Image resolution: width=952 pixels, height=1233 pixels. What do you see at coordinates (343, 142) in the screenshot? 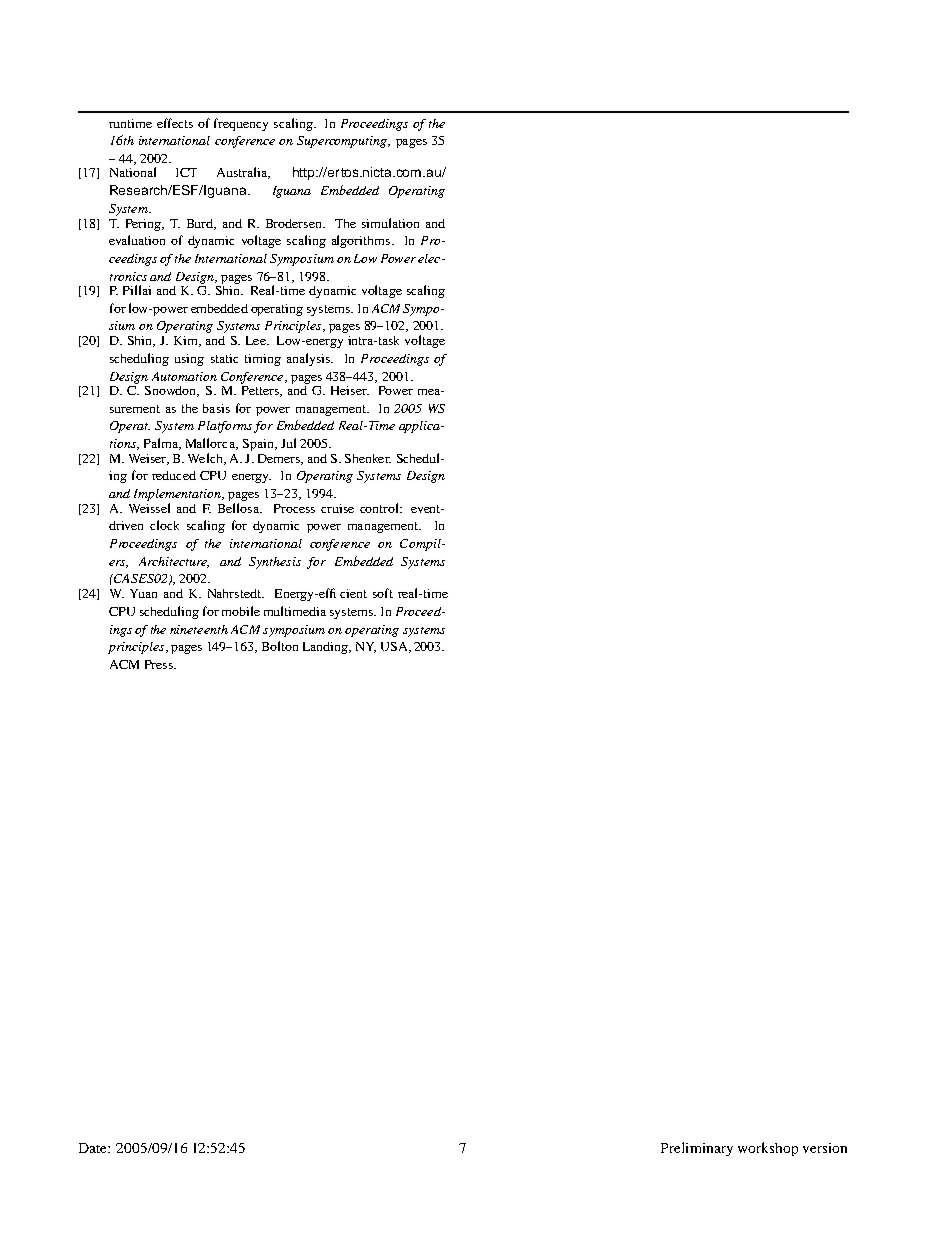
I see `Supercomputing` at bounding box center [343, 142].
